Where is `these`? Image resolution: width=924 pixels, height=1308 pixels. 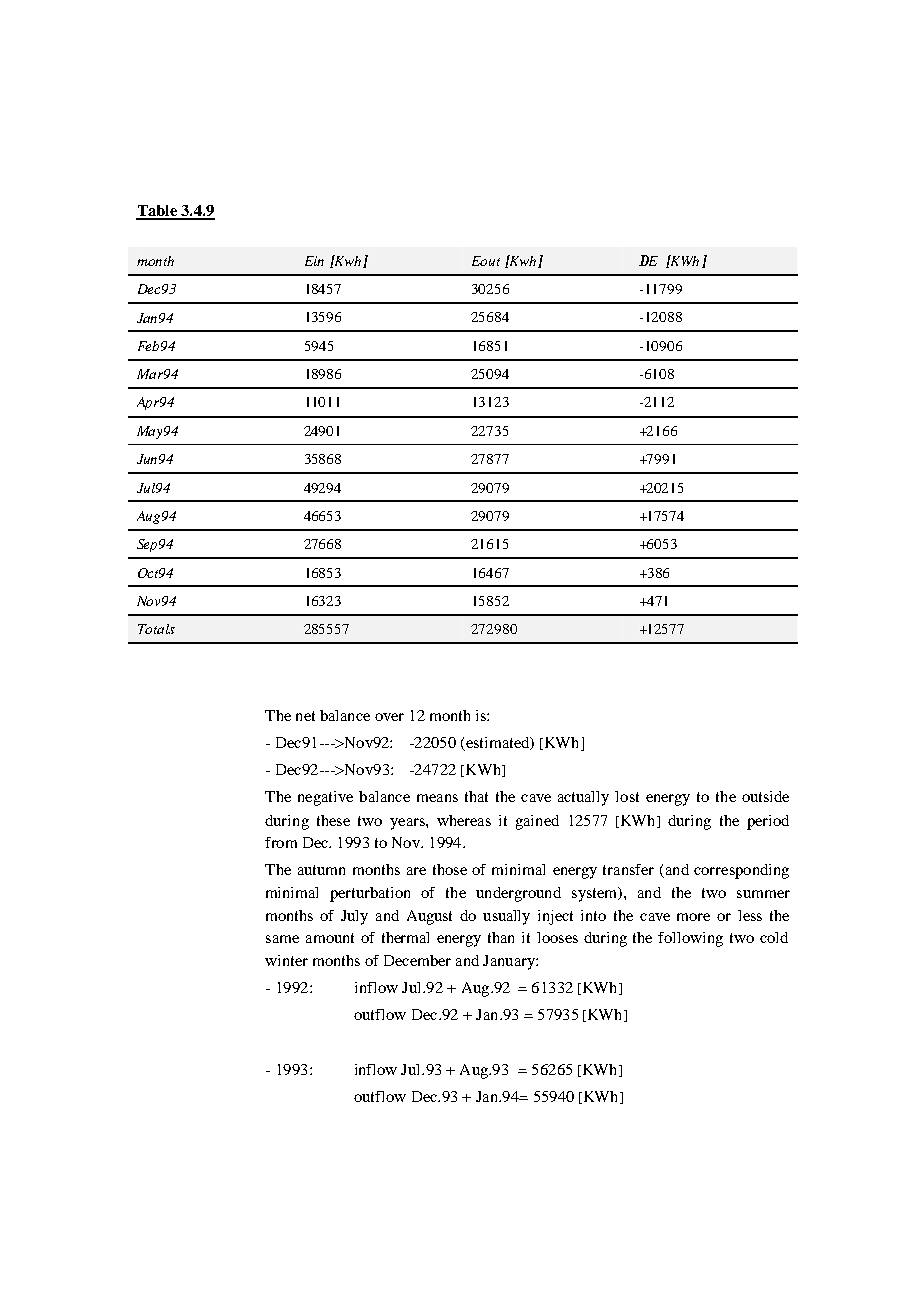
these is located at coordinates (333, 820).
